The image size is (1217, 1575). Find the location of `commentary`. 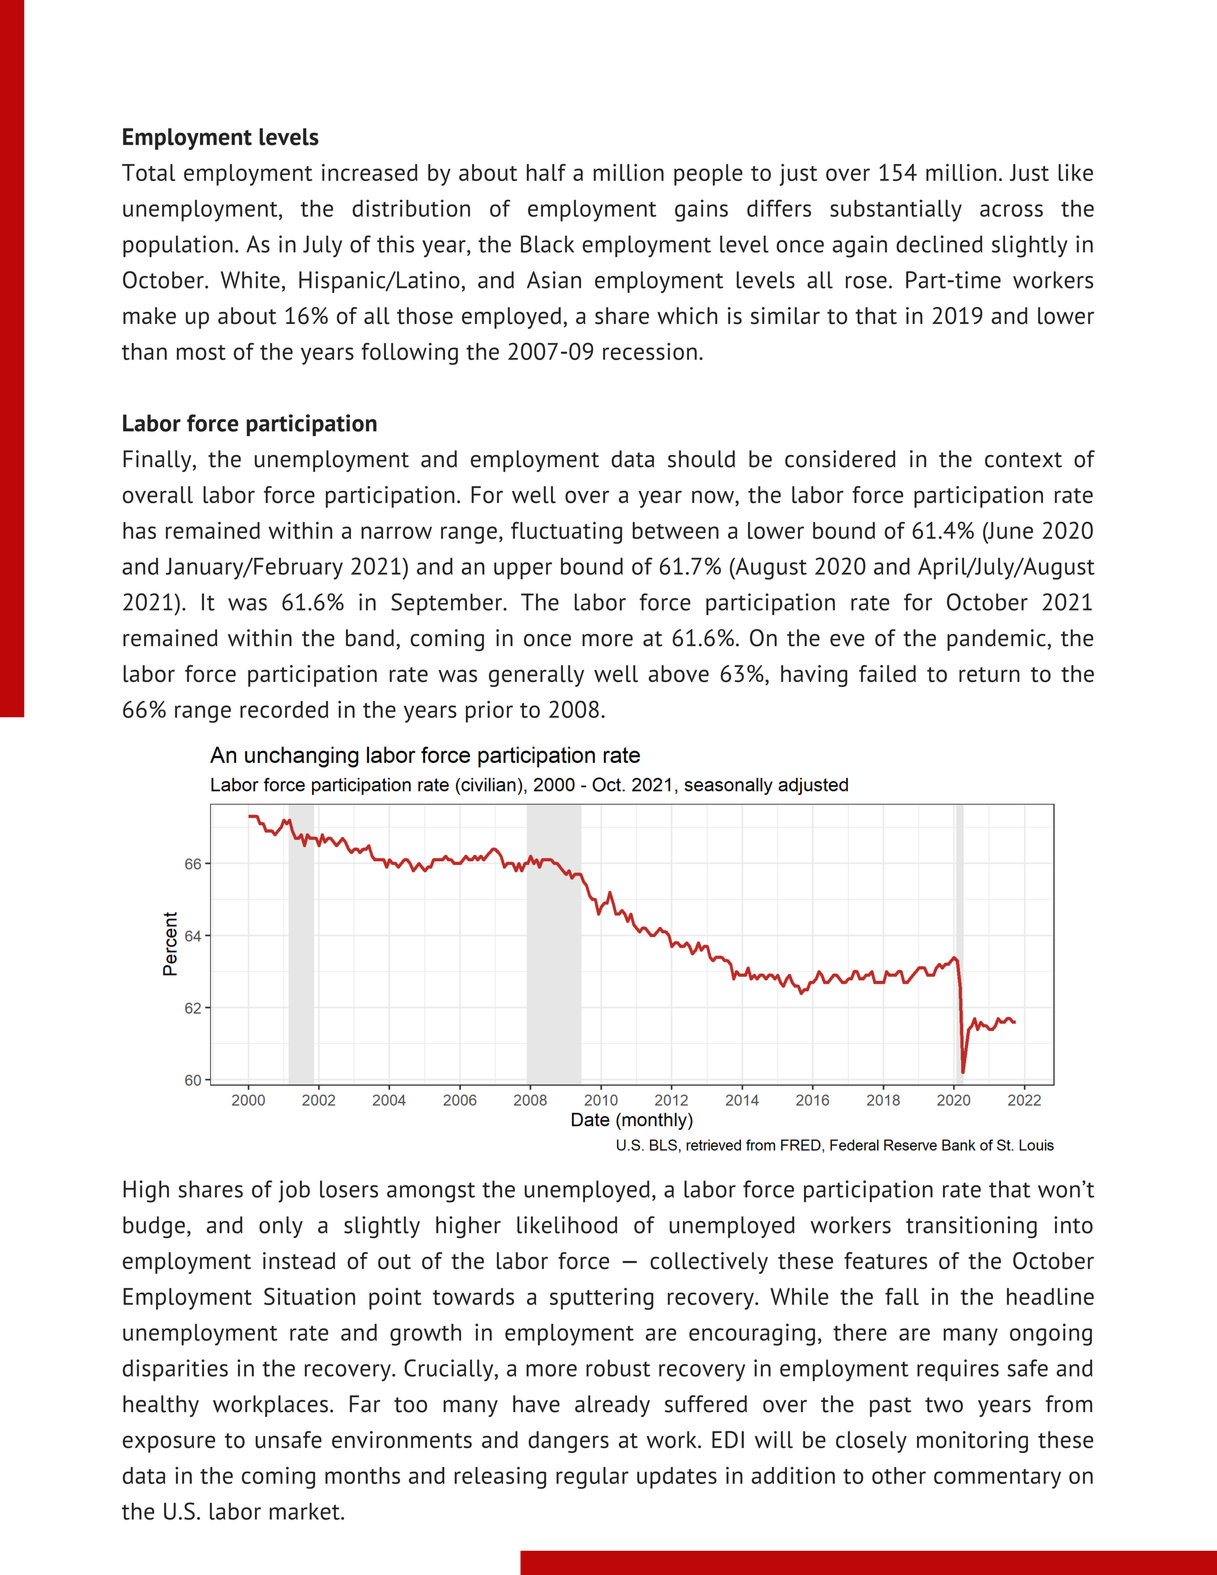

commentary is located at coordinates (997, 1479).
